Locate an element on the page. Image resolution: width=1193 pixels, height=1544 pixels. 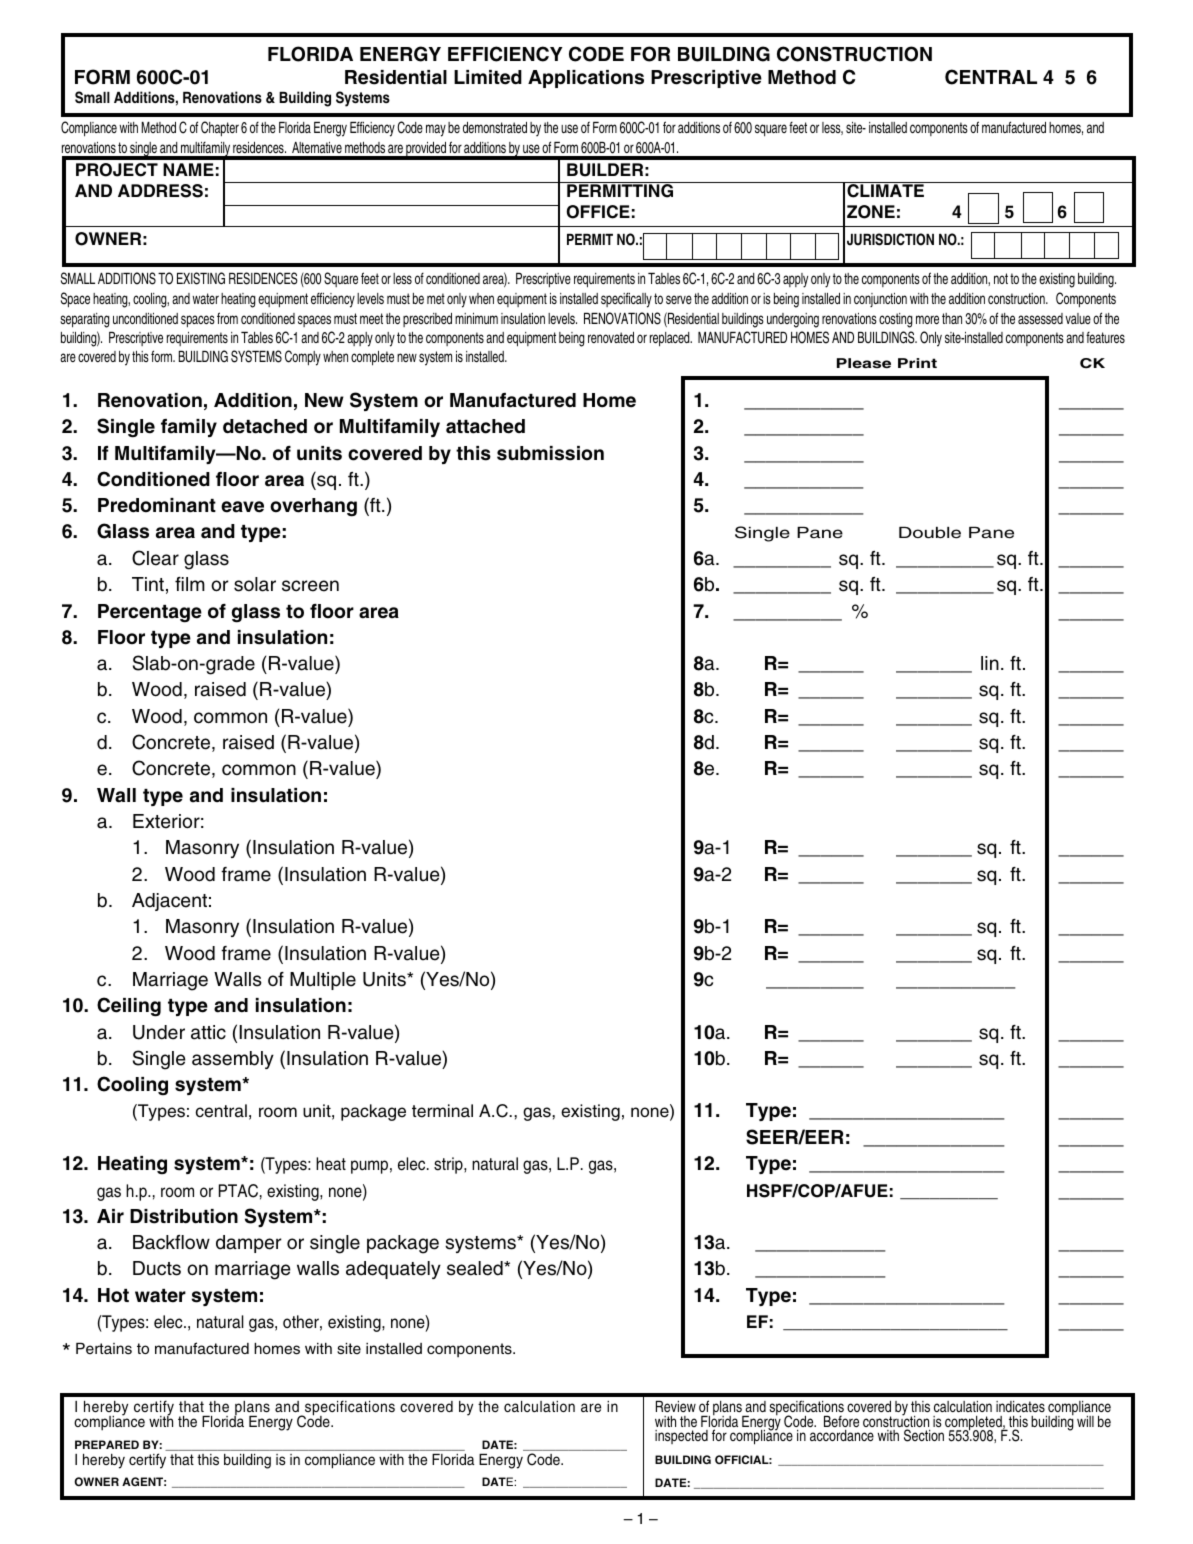
screen is located at coordinates (310, 586).
